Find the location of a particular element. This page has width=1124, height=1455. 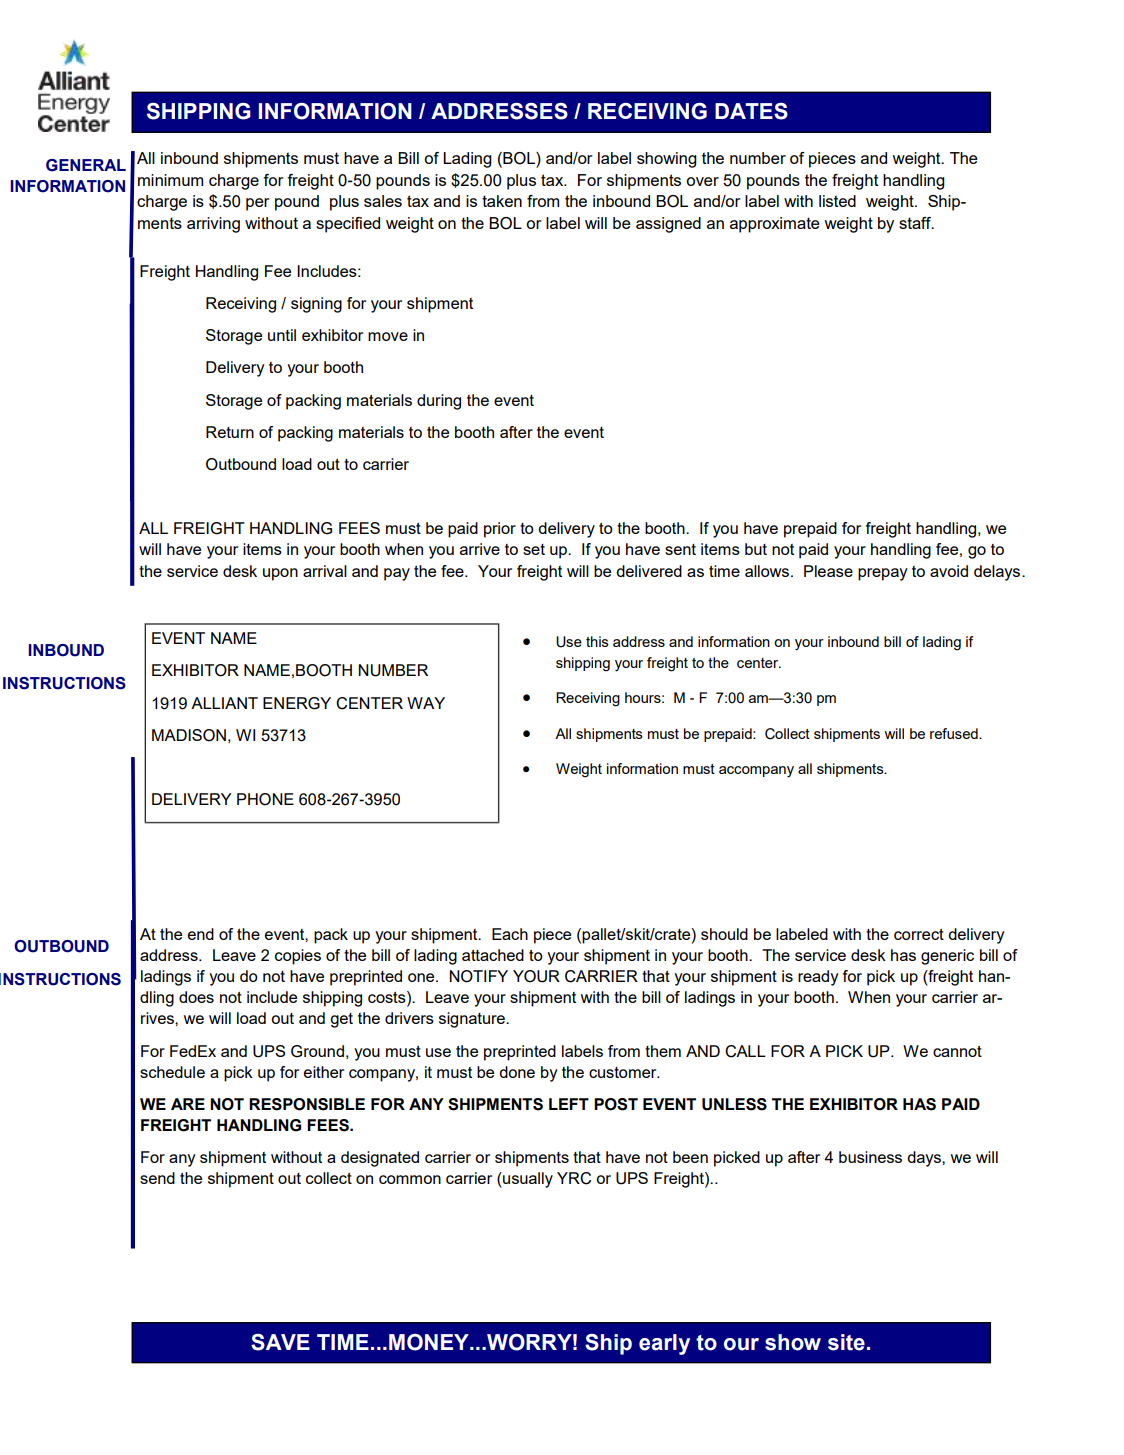

listed is located at coordinates (837, 201).
